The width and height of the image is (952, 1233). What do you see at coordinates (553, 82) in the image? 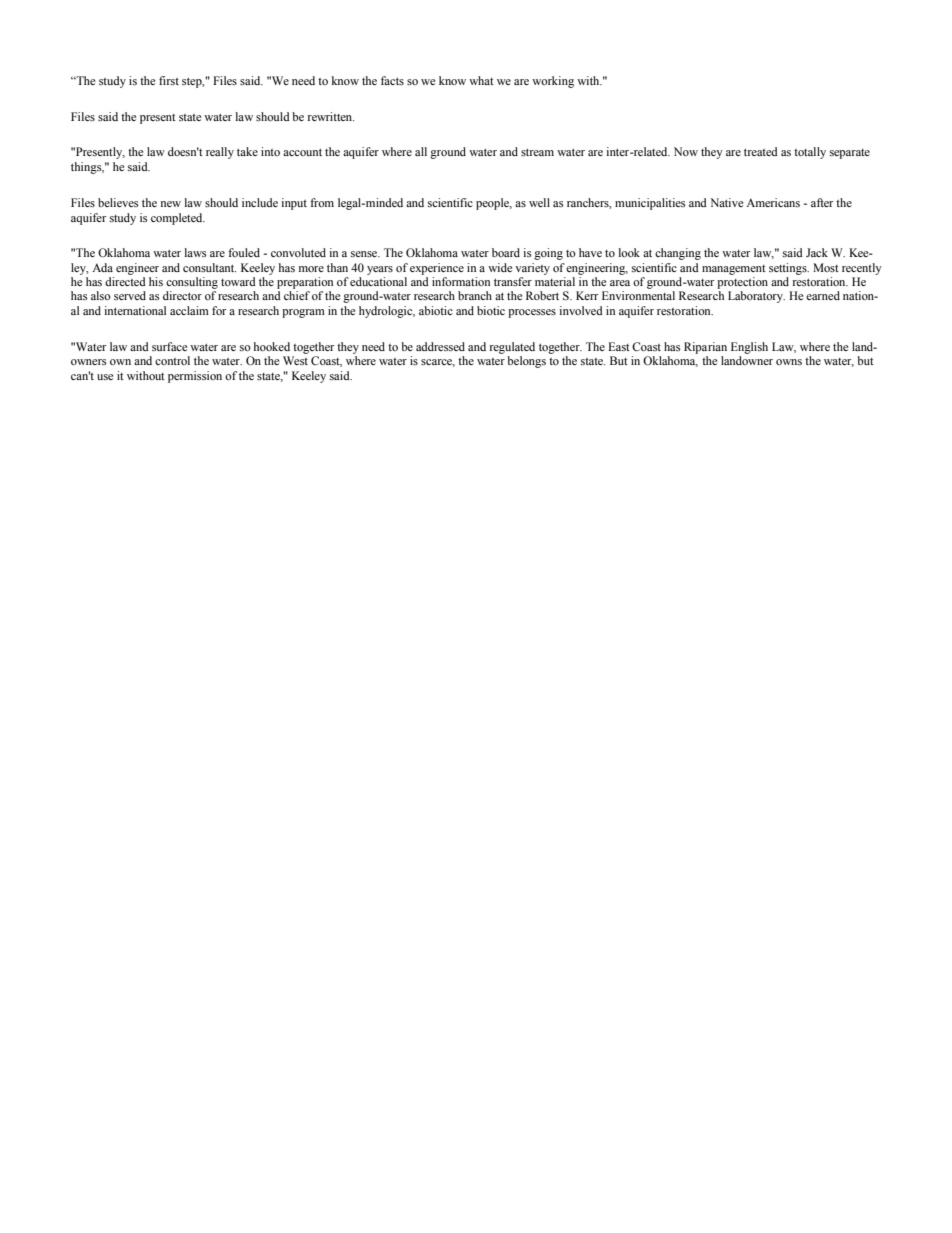
I see `working` at bounding box center [553, 82].
